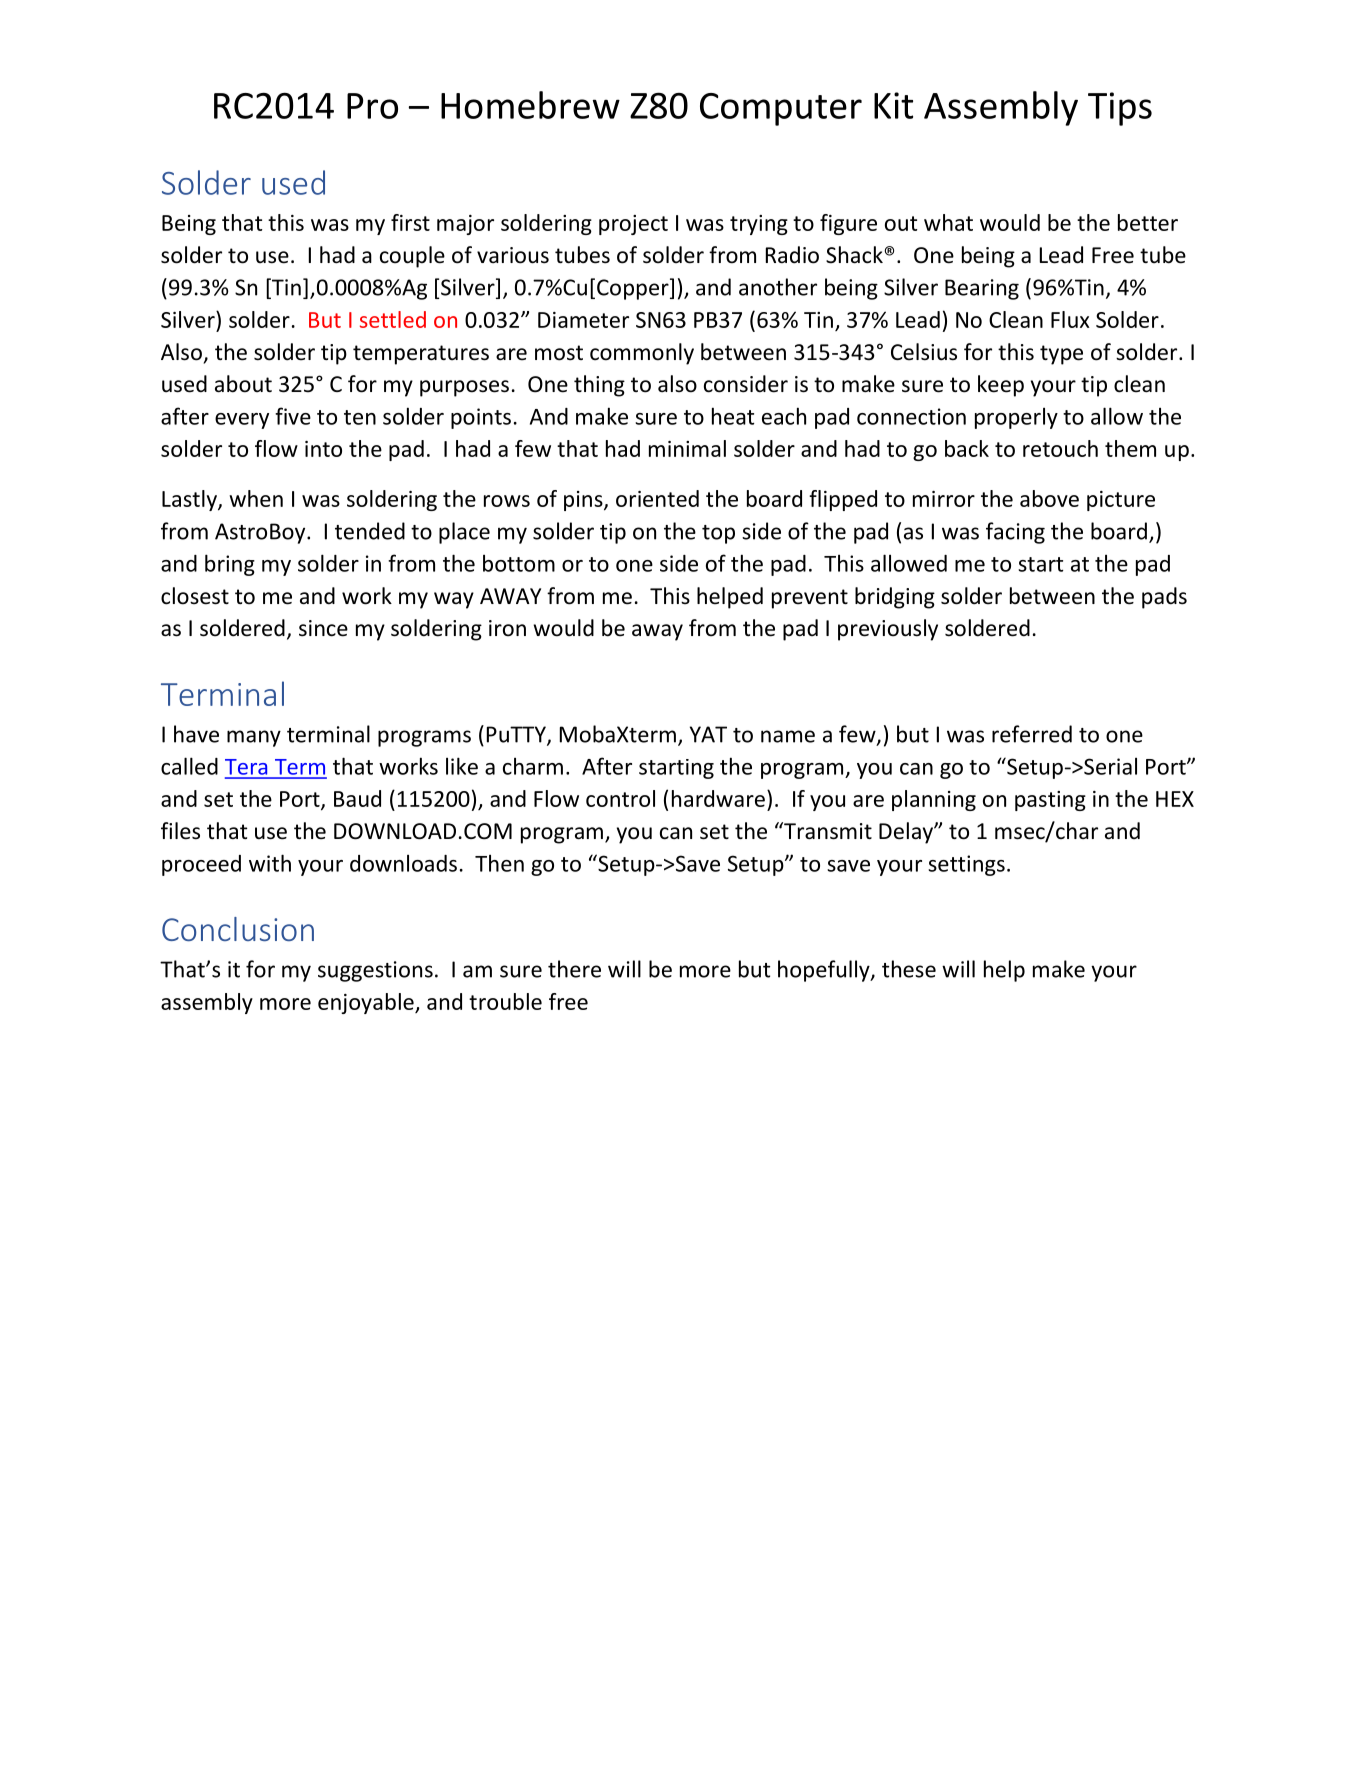 Image resolution: width=1364 pixels, height=1765 pixels. What do you see at coordinates (574, 969) in the screenshot?
I see `there` at bounding box center [574, 969].
